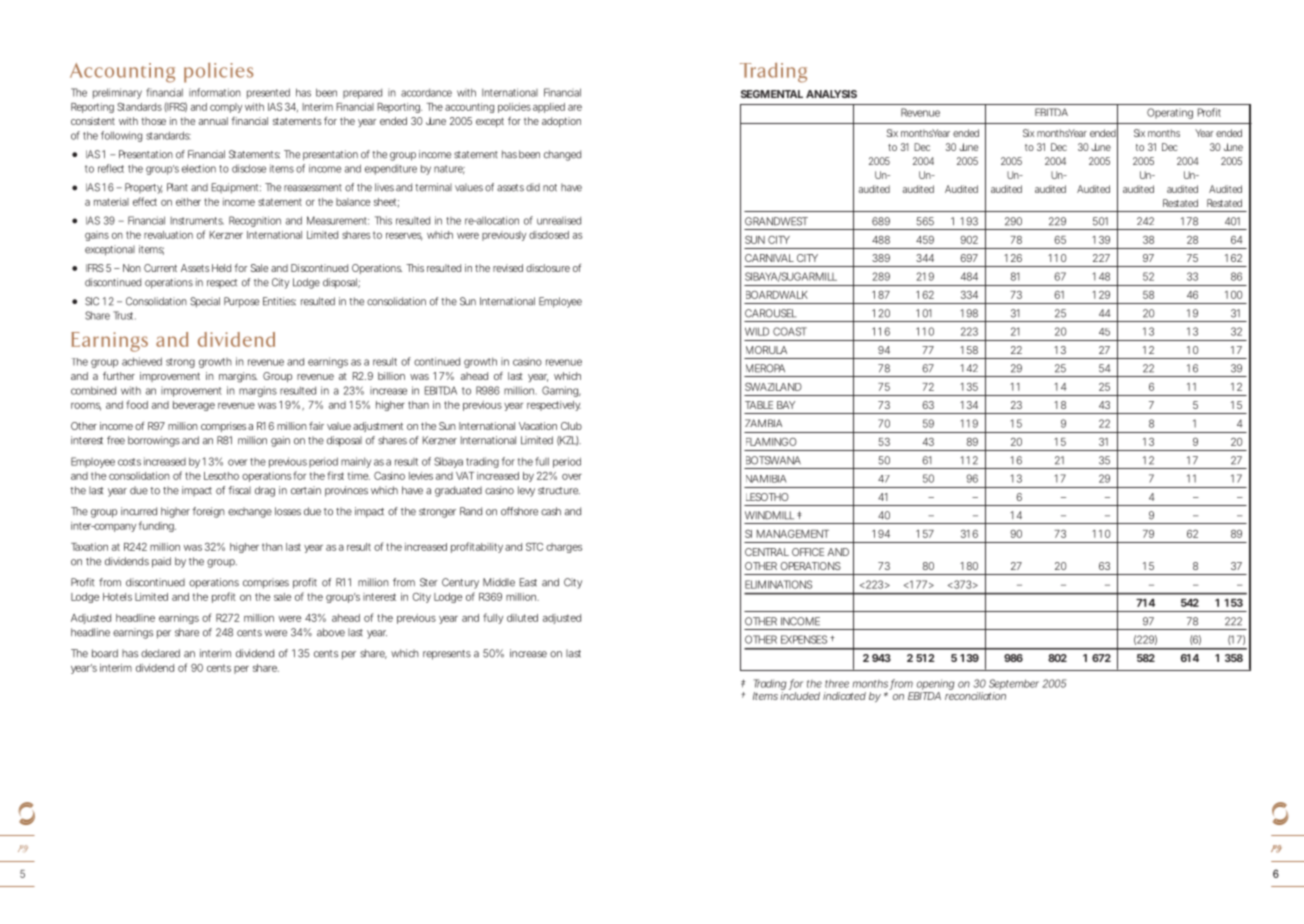 The width and height of the screenshot is (1304, 924). I want to click on comply, so click(226, 108).
